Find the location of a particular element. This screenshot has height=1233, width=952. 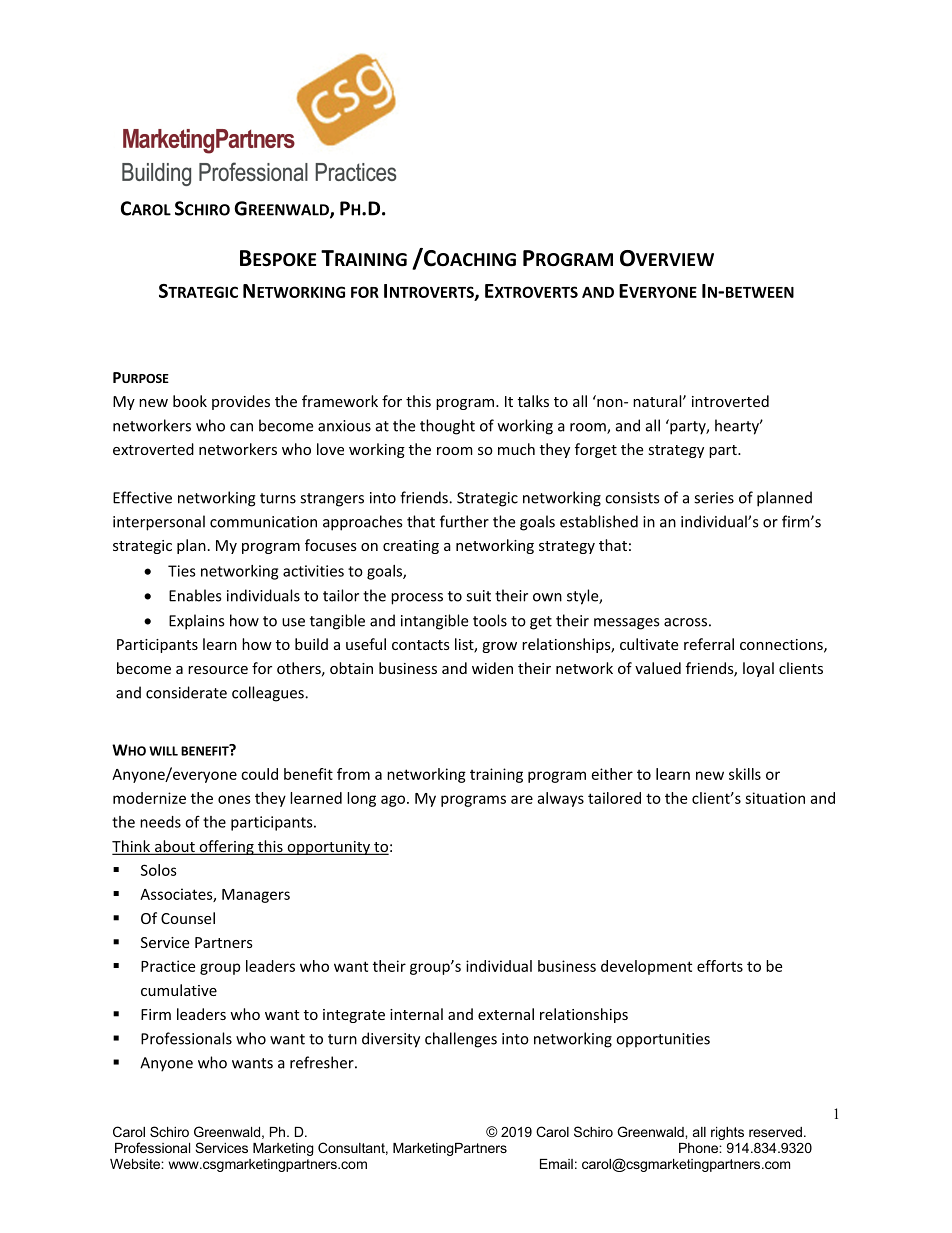

Email is located at coordinates (556, 1164).
